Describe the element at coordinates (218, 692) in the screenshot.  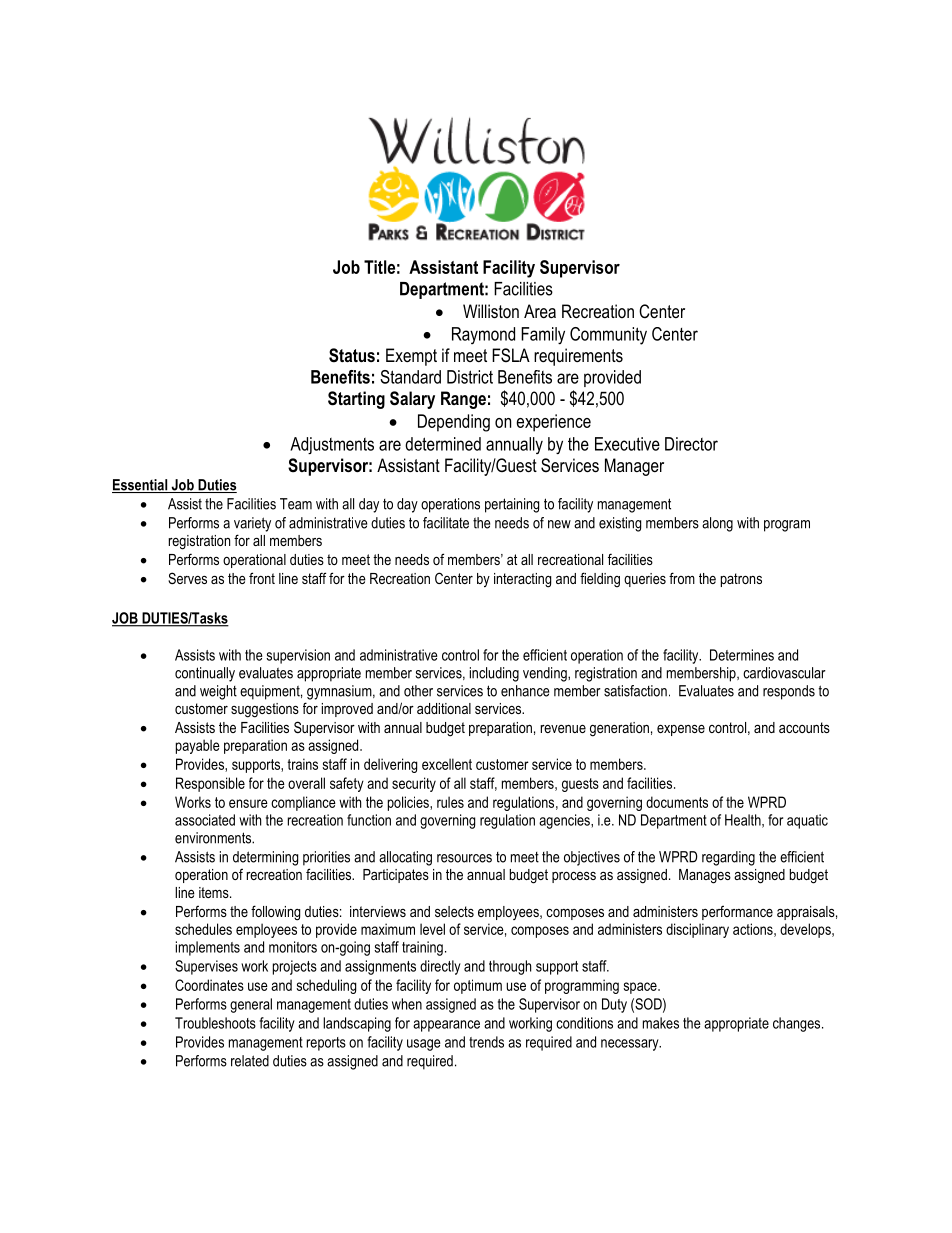
I see `weight` at that location.
